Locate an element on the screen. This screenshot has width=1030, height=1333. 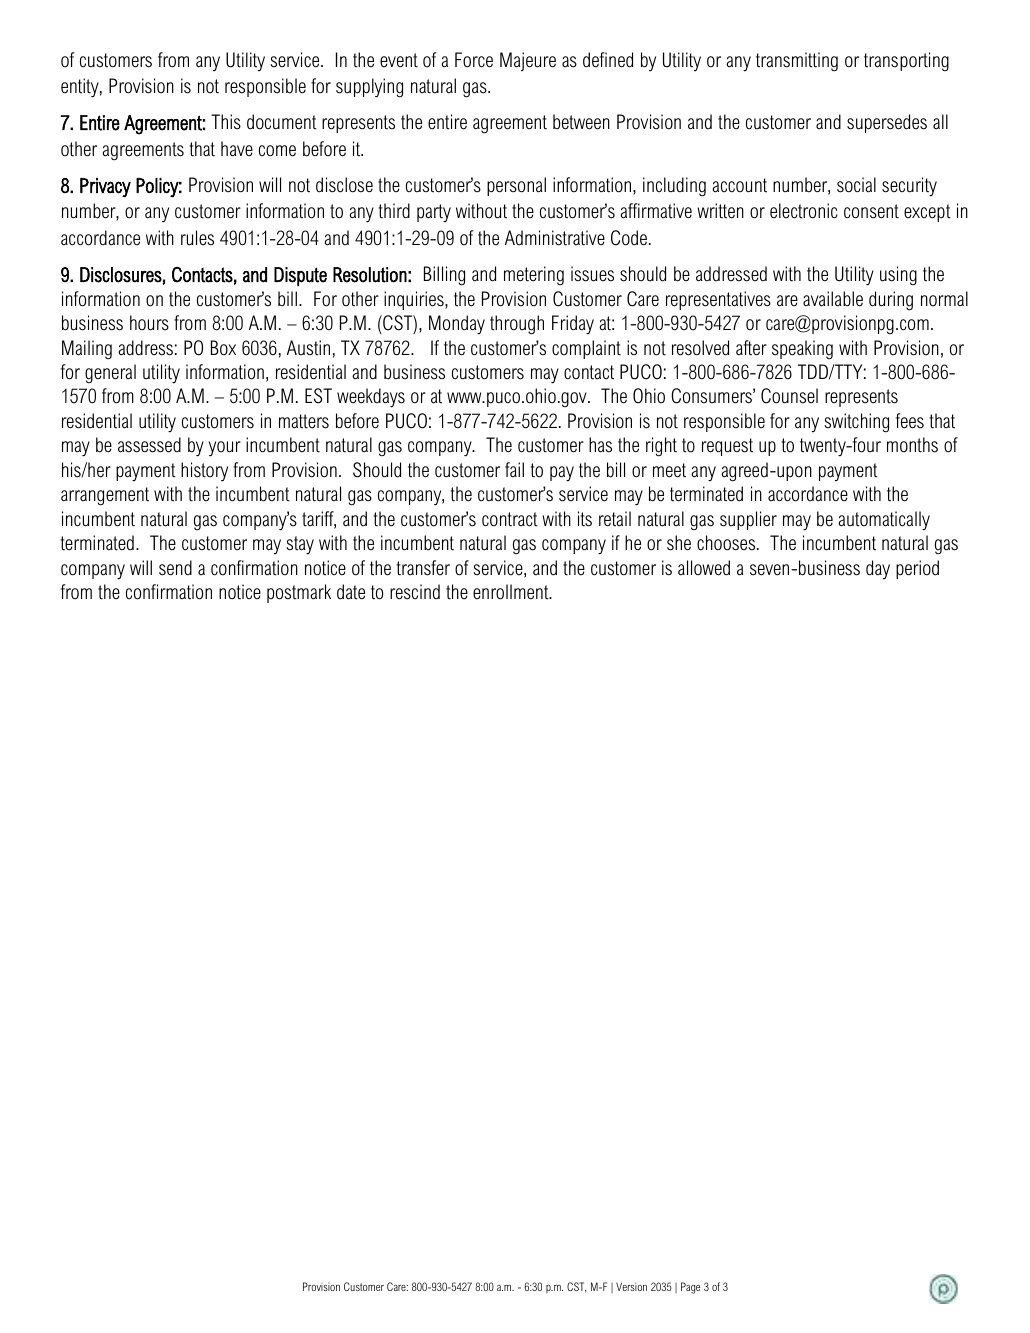
send is located at coordinates (175, 568).
